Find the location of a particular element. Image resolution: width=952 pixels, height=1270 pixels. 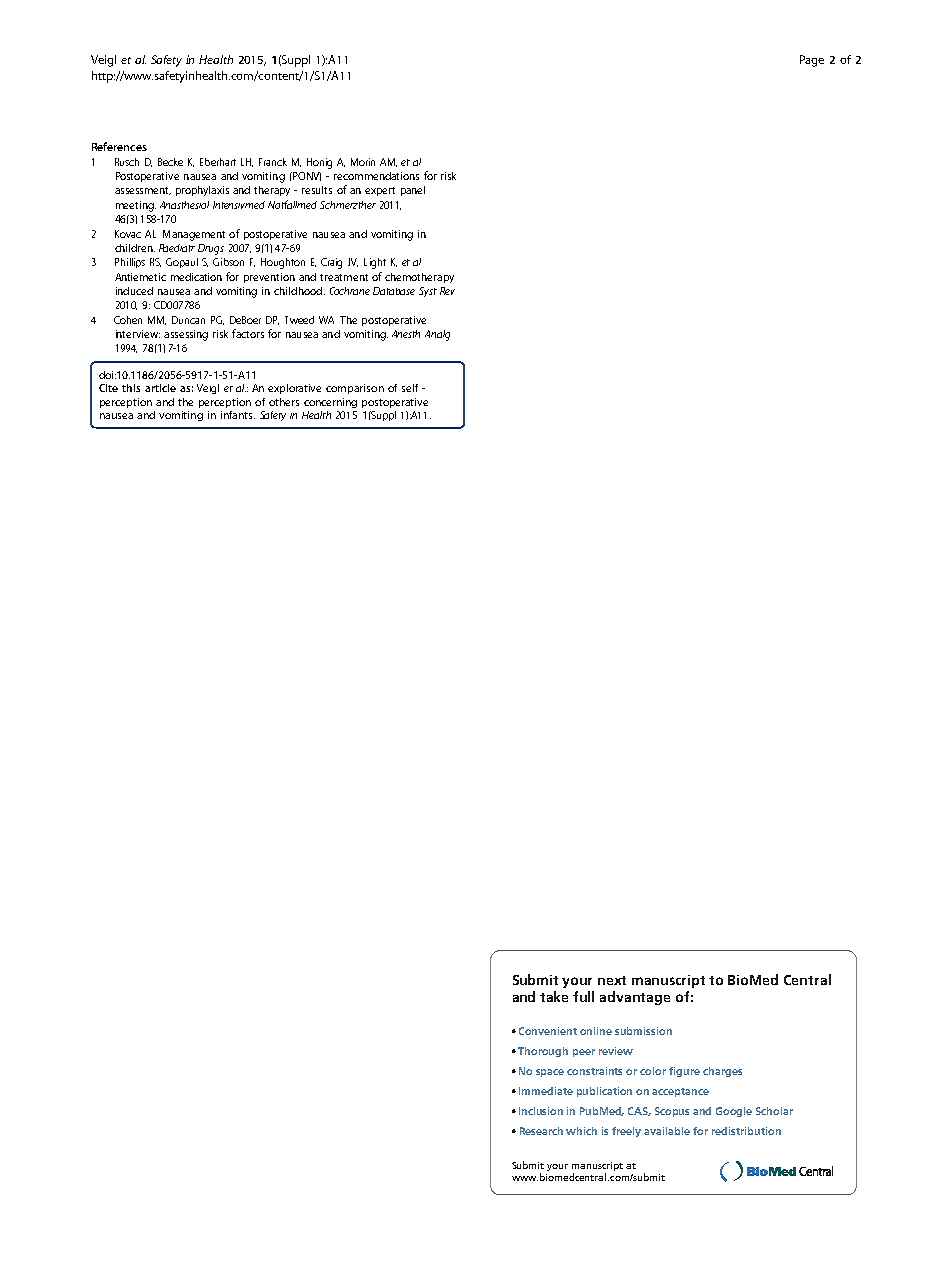

Database is located at coordinates (394, 291).
